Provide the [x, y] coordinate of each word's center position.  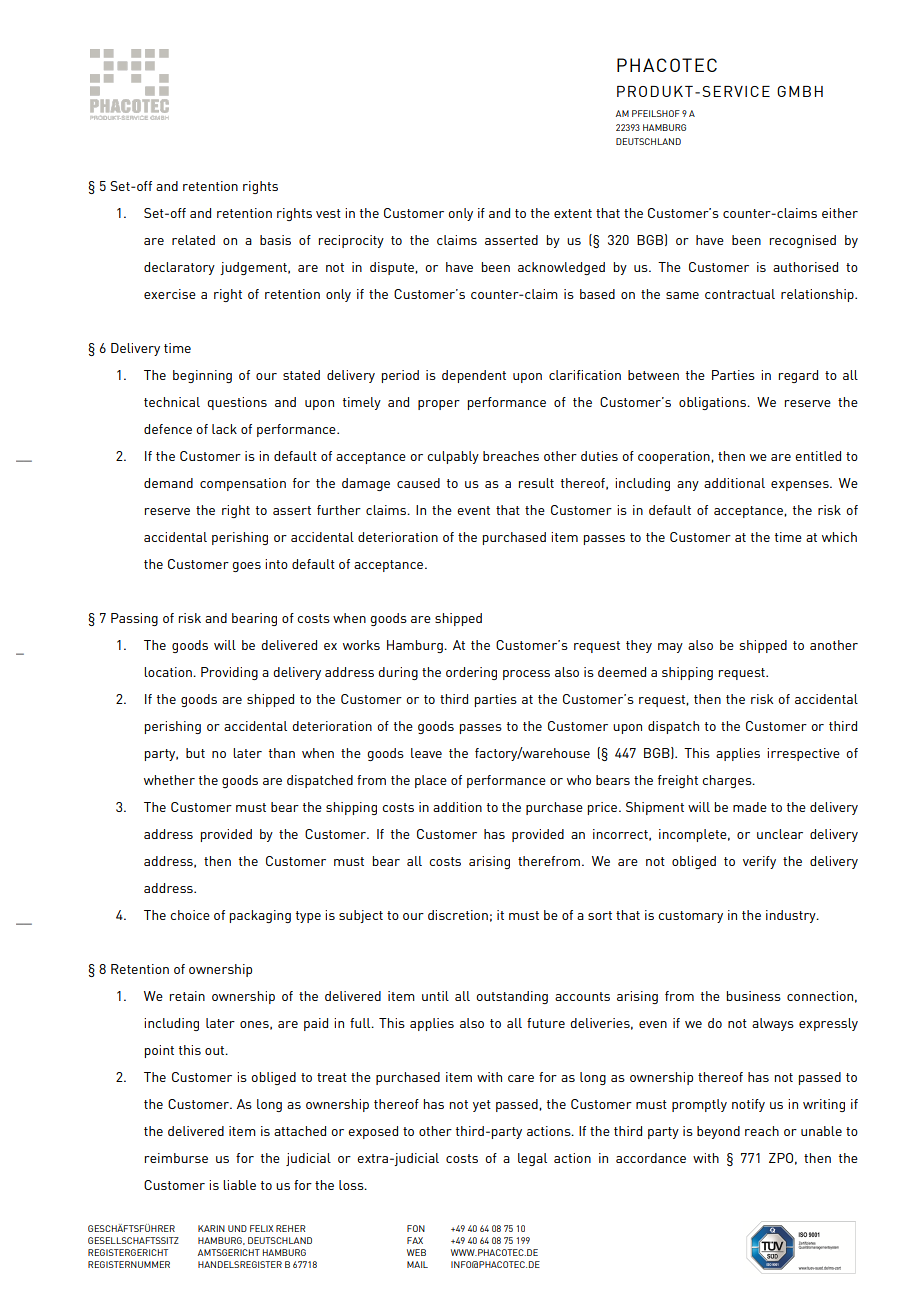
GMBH [800, 91]
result [536, 483]
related [193, 240]
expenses [801, 486]
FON [416, 1228]
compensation [243, 484]
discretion [458, 915]
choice [190, 915]
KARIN [211, 1228]
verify [759, 862]
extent [573, 213]
